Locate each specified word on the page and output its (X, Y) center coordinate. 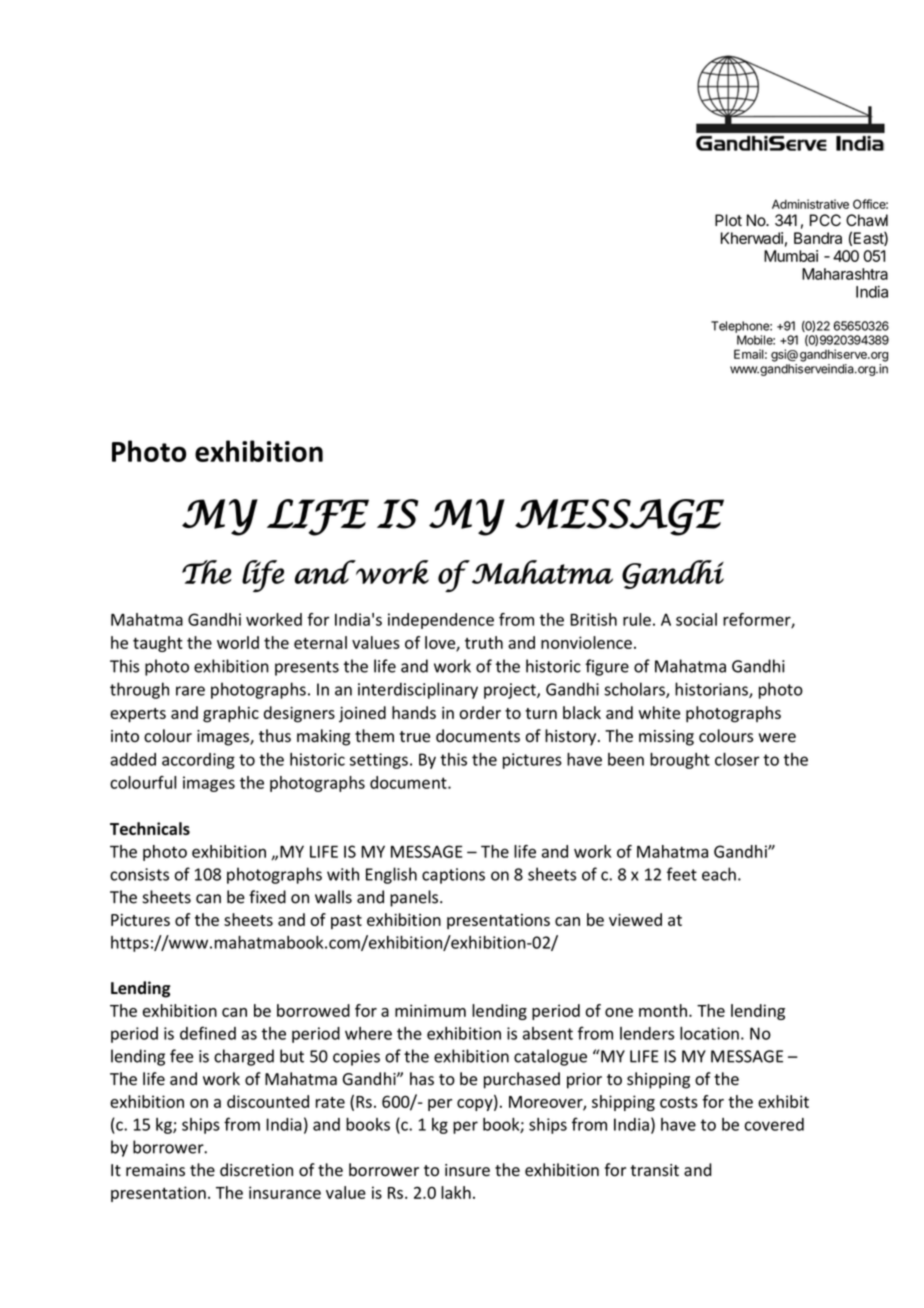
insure (467, 1170)
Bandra (818, 238)
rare (190, 691)
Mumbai (791, 256)
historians (712, 690)
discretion (256, 1170)
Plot (728, 220)
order (480, 712)
